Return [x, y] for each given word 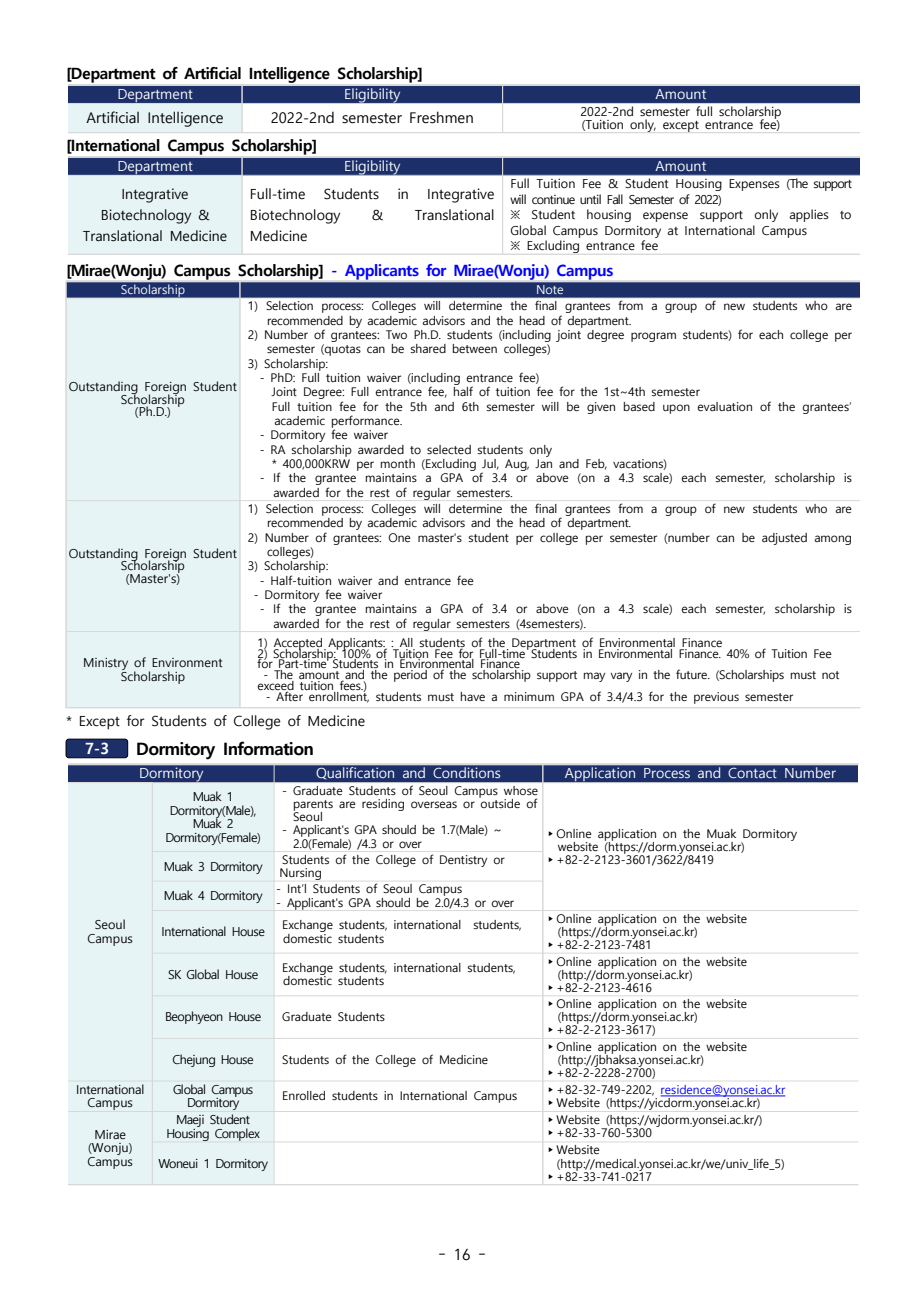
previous [716, 698]
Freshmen [441, 117]
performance [367, 422]
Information [268, 748]
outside [499, 802]
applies [809, 215]
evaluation [725, 406]
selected [449, 449]
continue [553, 199]
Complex [237, 1134]
